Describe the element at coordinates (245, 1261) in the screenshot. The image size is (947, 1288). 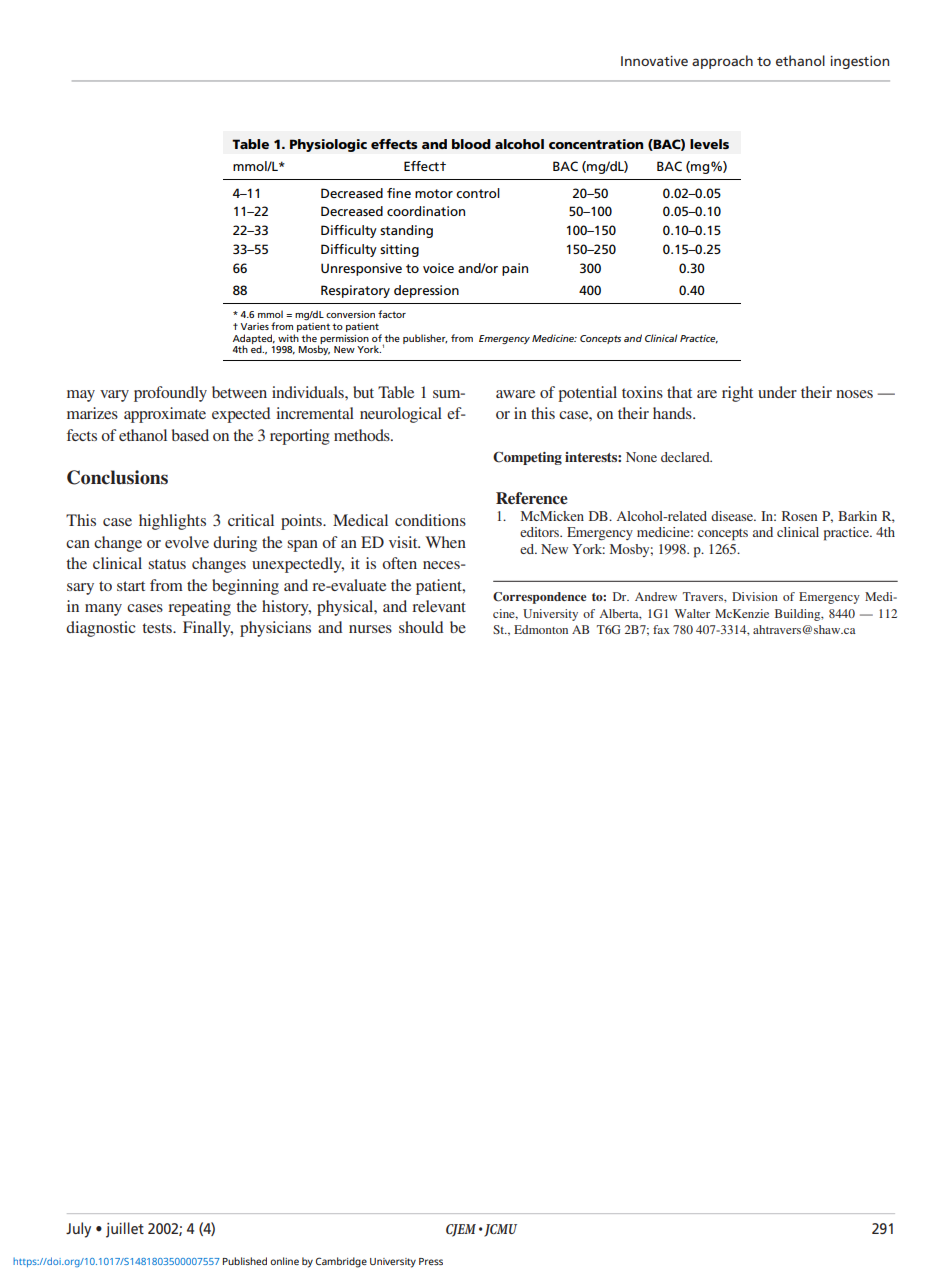
I see `Published` at that location.
